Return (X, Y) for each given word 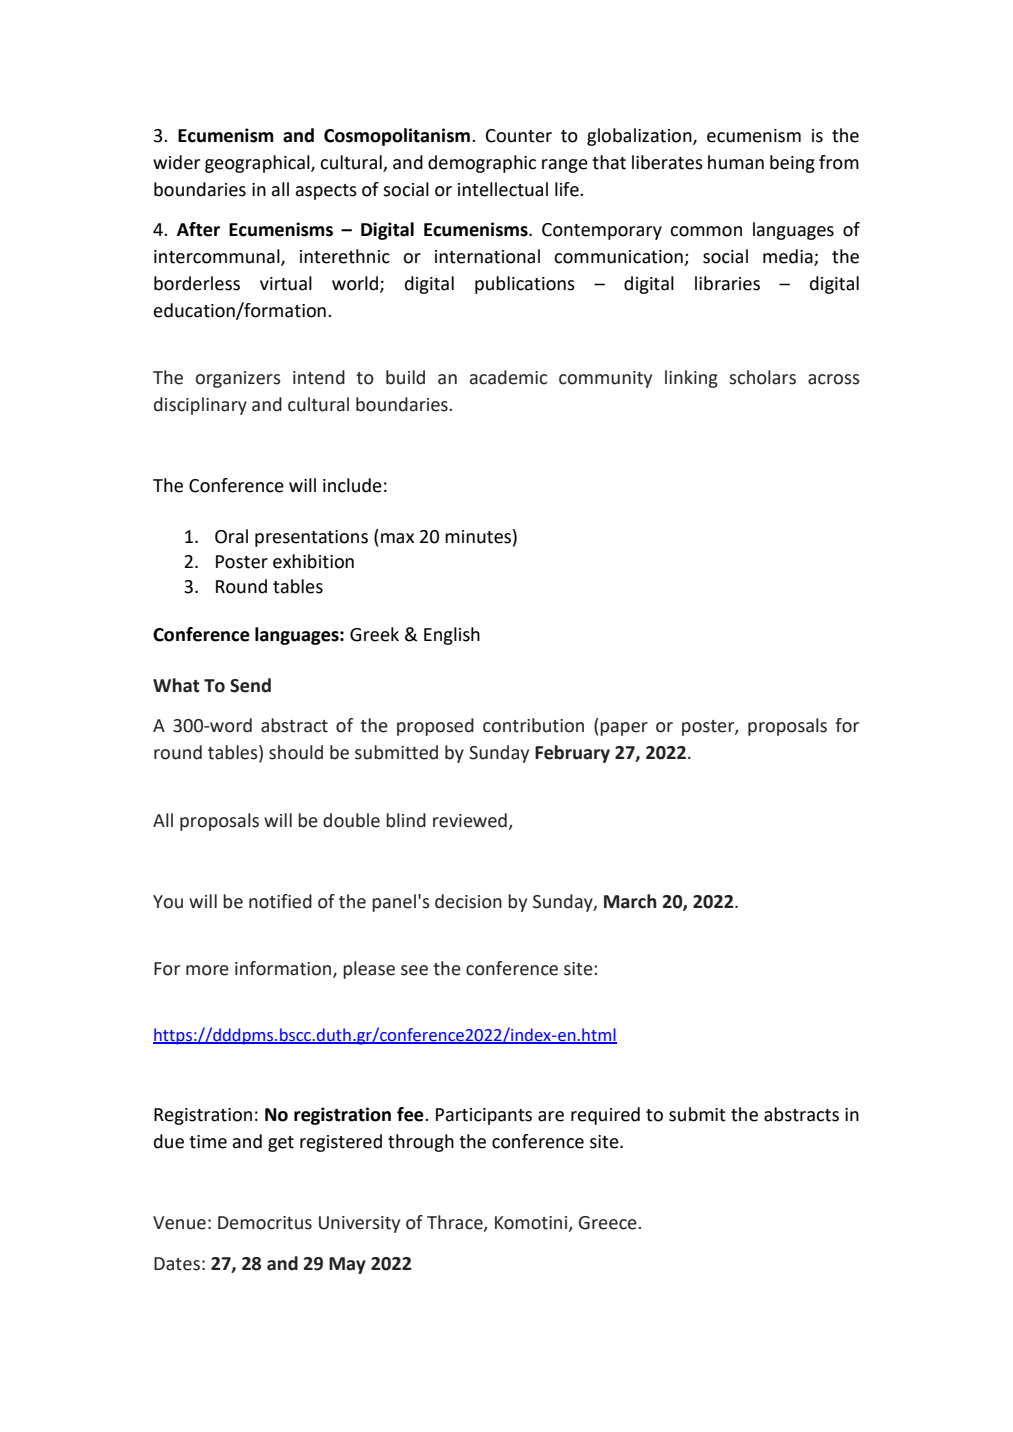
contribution (533, 725)
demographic (482, 164)
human (736, 162)
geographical (258, 164)
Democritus (265, 1223)
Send (250, 685)
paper (624, 729)
